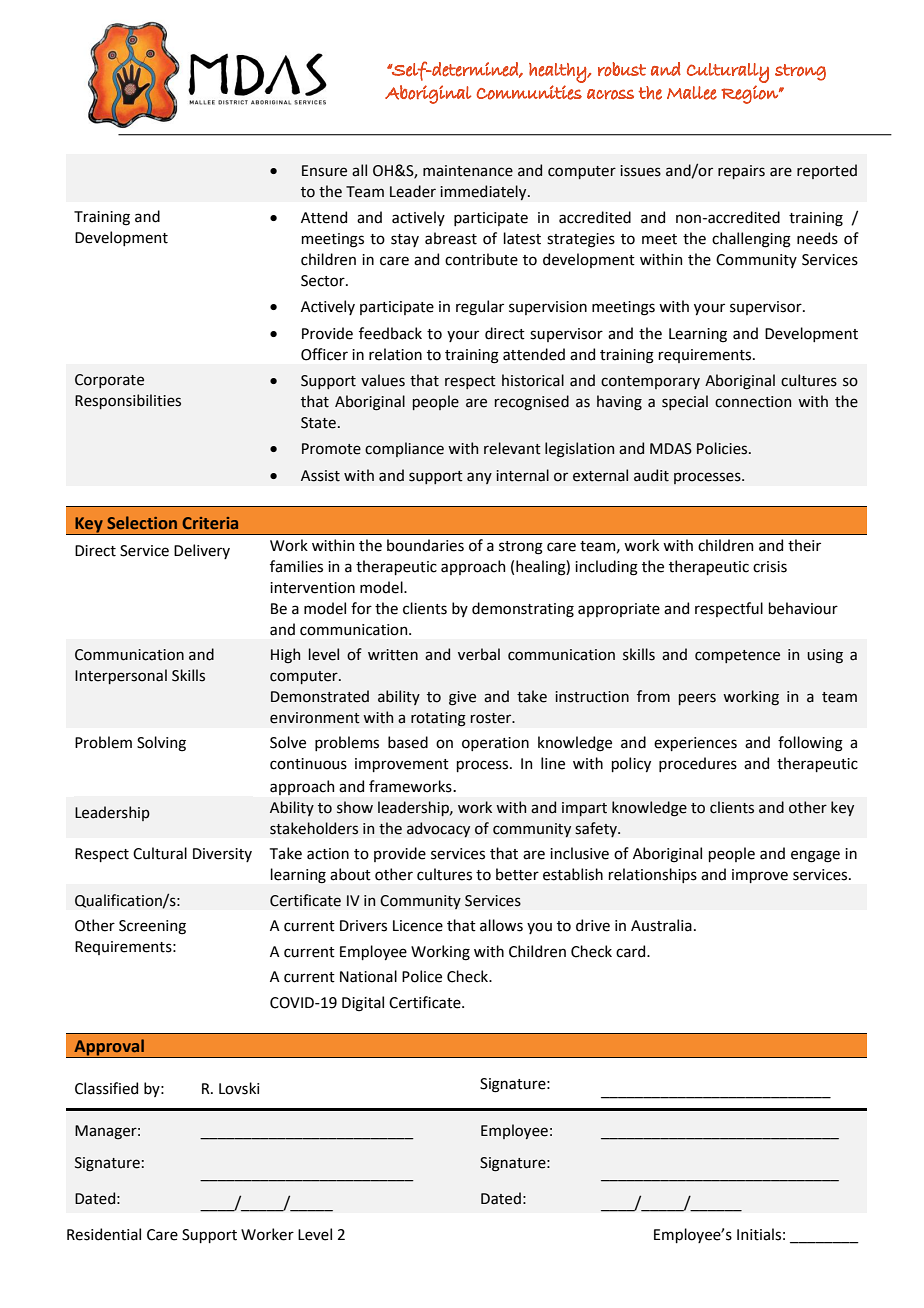 Image resolution: width=924 pixels, height=1308 pixels. I want to click on verbal, so click(479, 654).
